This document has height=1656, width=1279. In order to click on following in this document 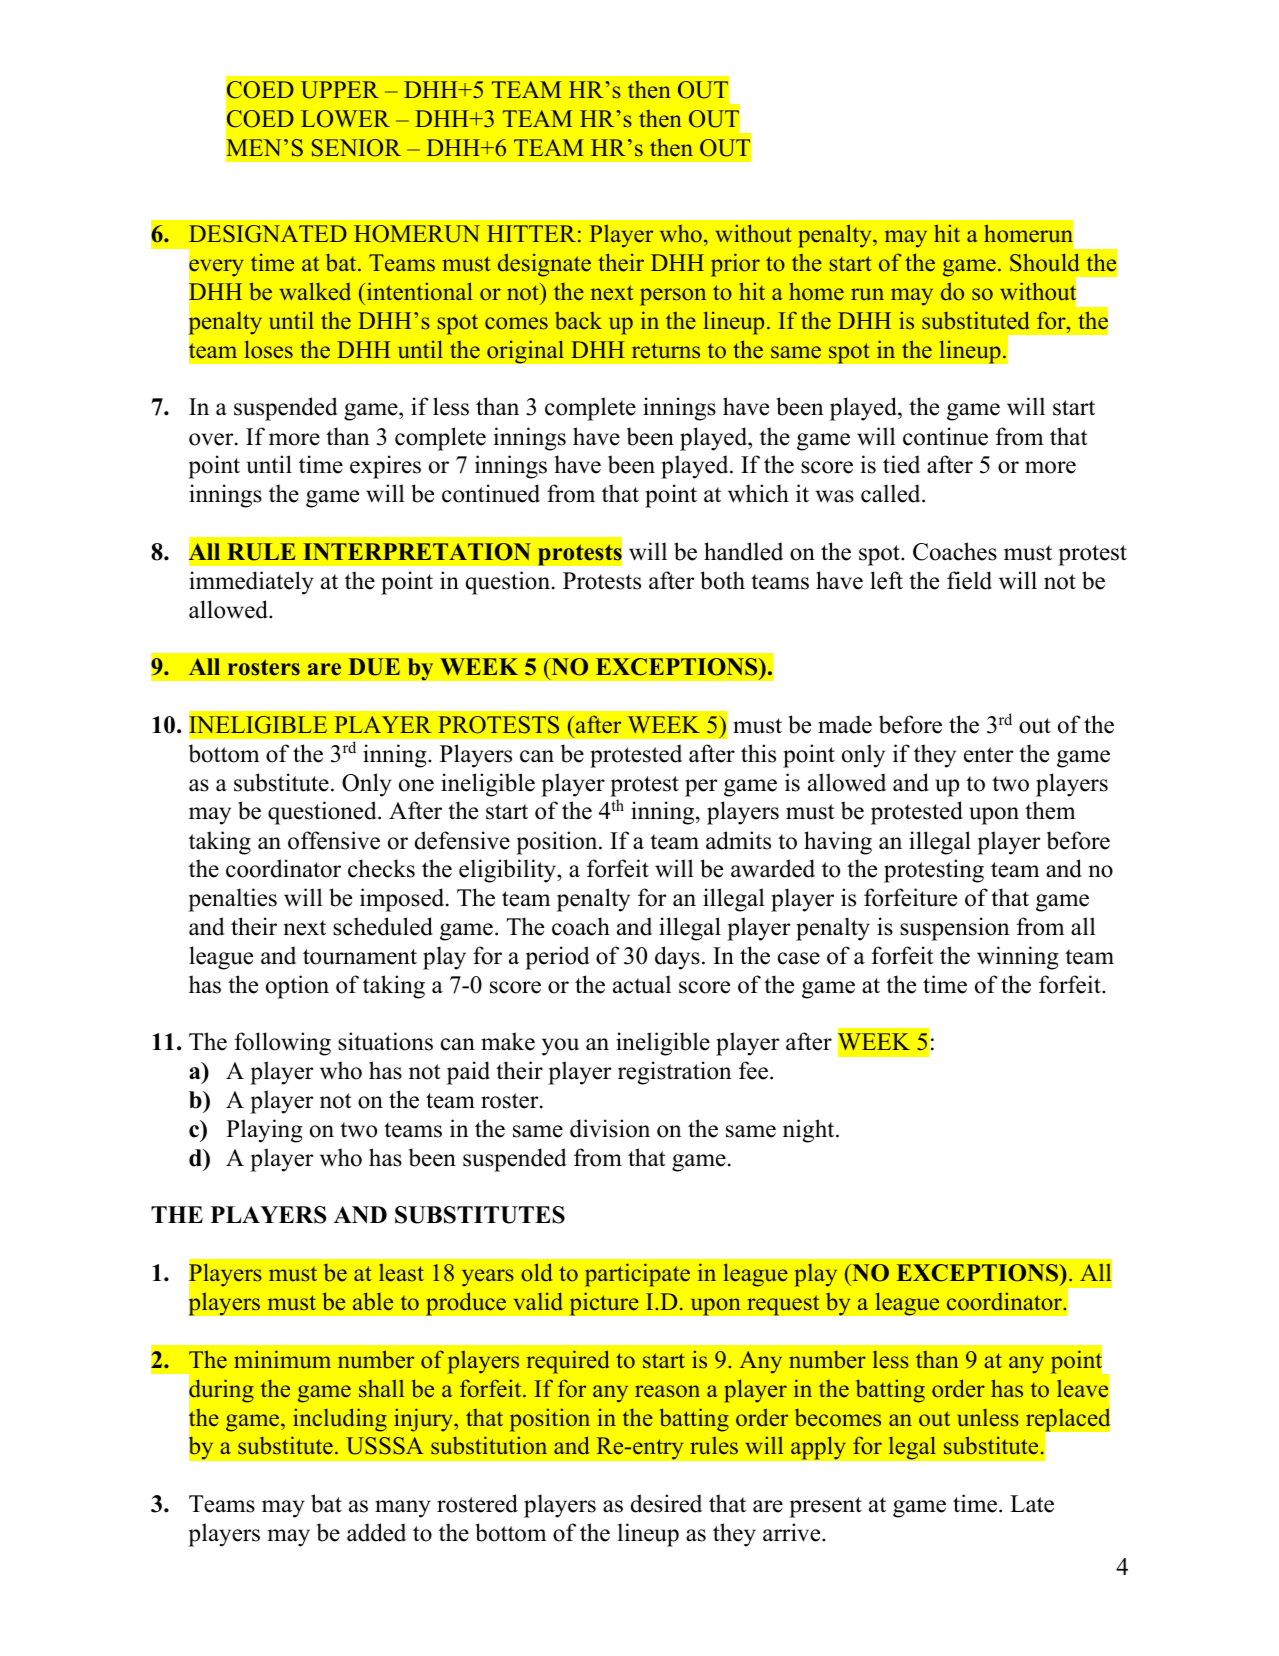, I will do `click(283, 1044)`.
